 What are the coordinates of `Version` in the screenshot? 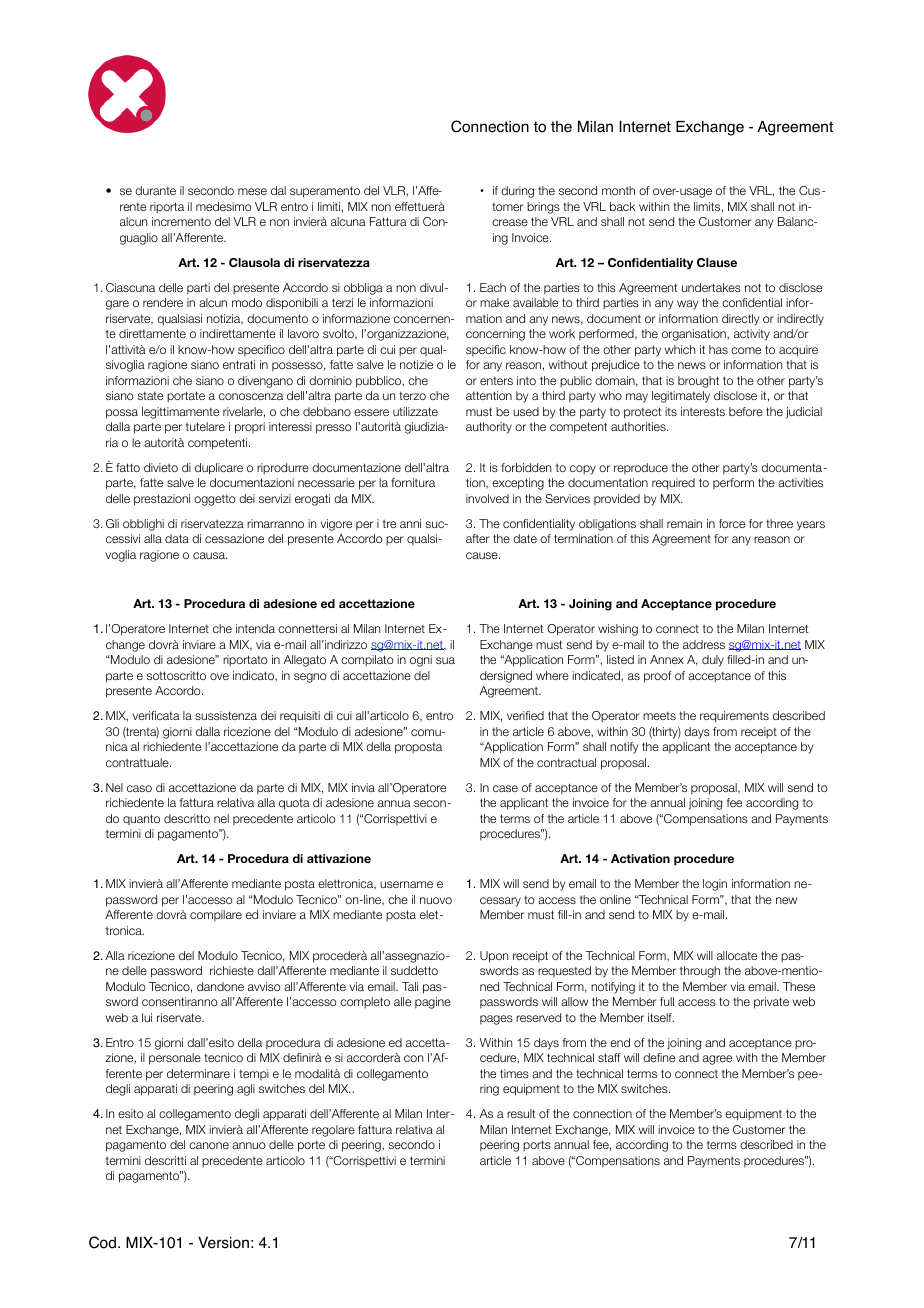 It's located at (223, 1243).
